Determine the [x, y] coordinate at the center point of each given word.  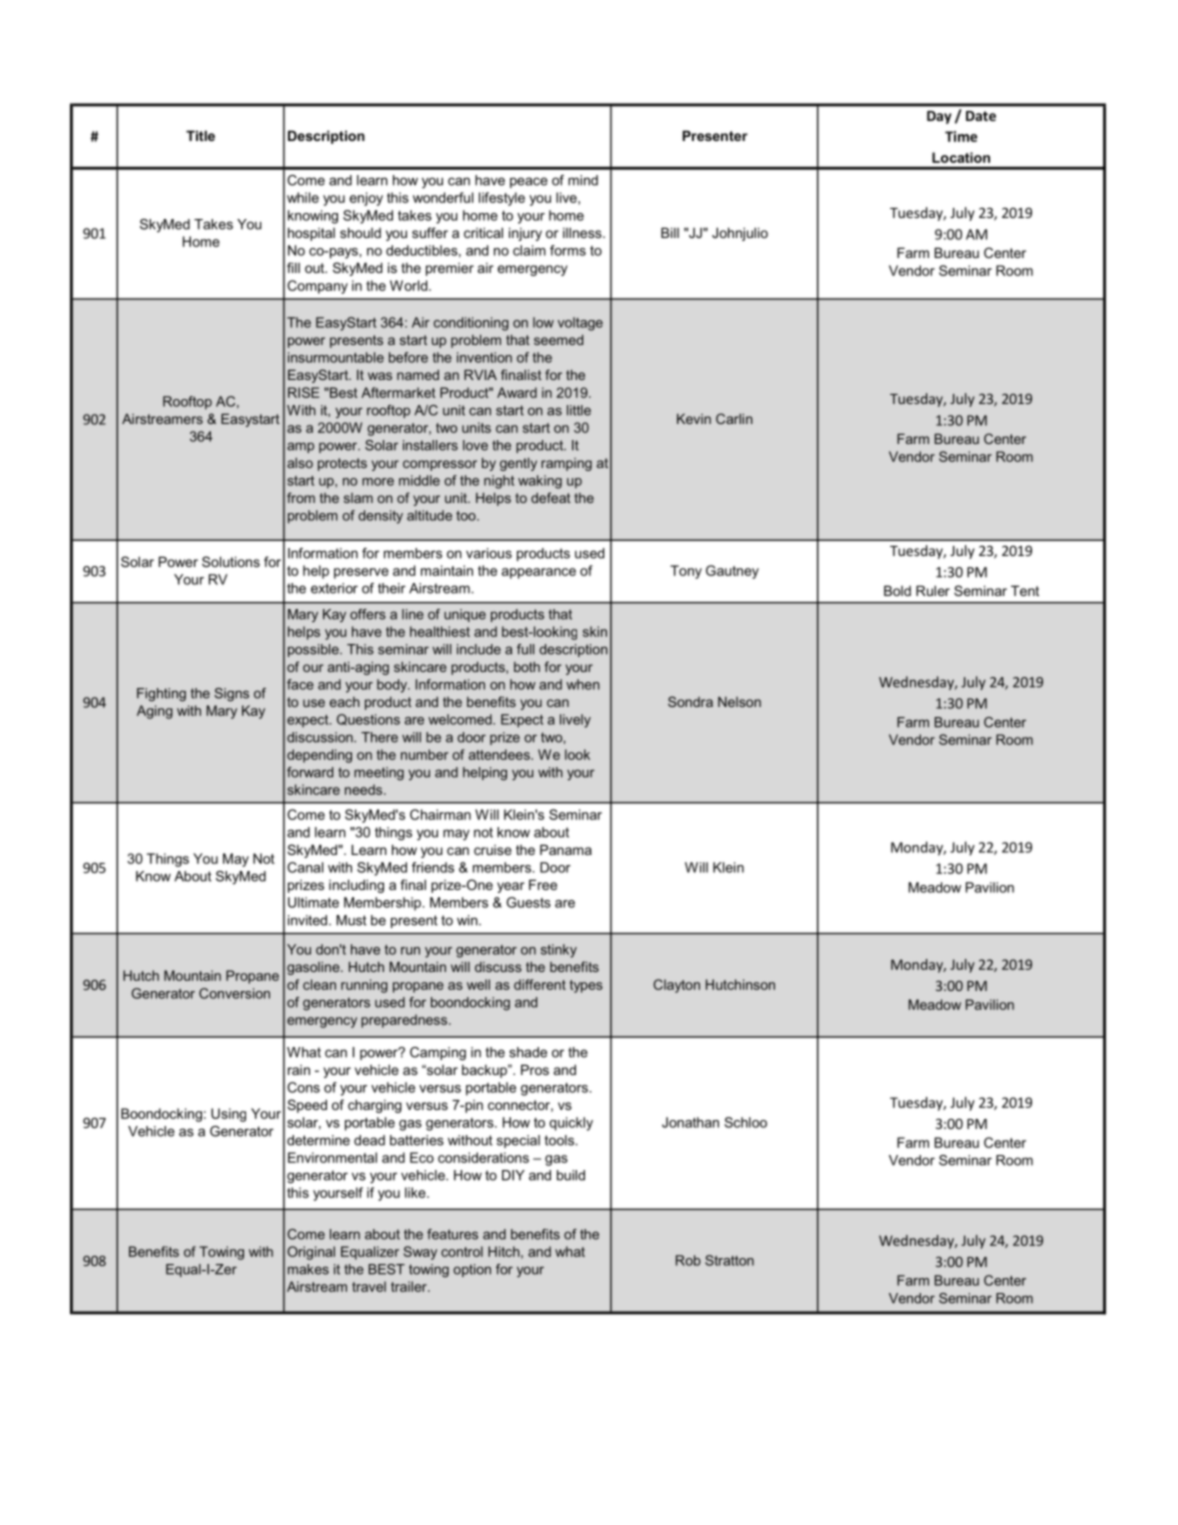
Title [200, 135]
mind [583, 180]
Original [311, 1253]
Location [961, 157]
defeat [551, 497]
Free [543, 884]
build [571, 1175]
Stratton [729, 1260]
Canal [305, 867]
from [301, 497]
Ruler [933, 590]
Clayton [676, 986]
